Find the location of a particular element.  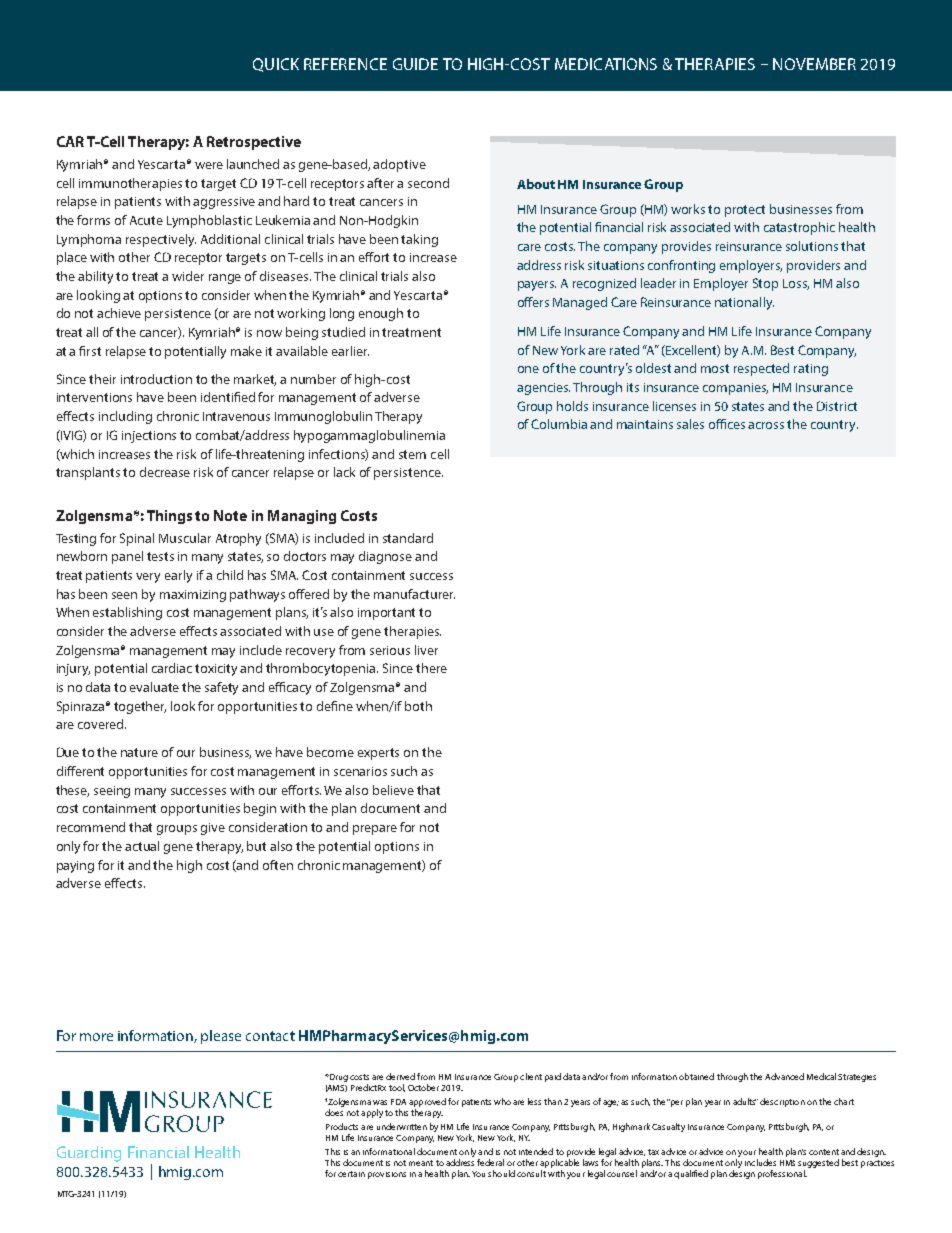

offers is located at coordinates (533, 302).
